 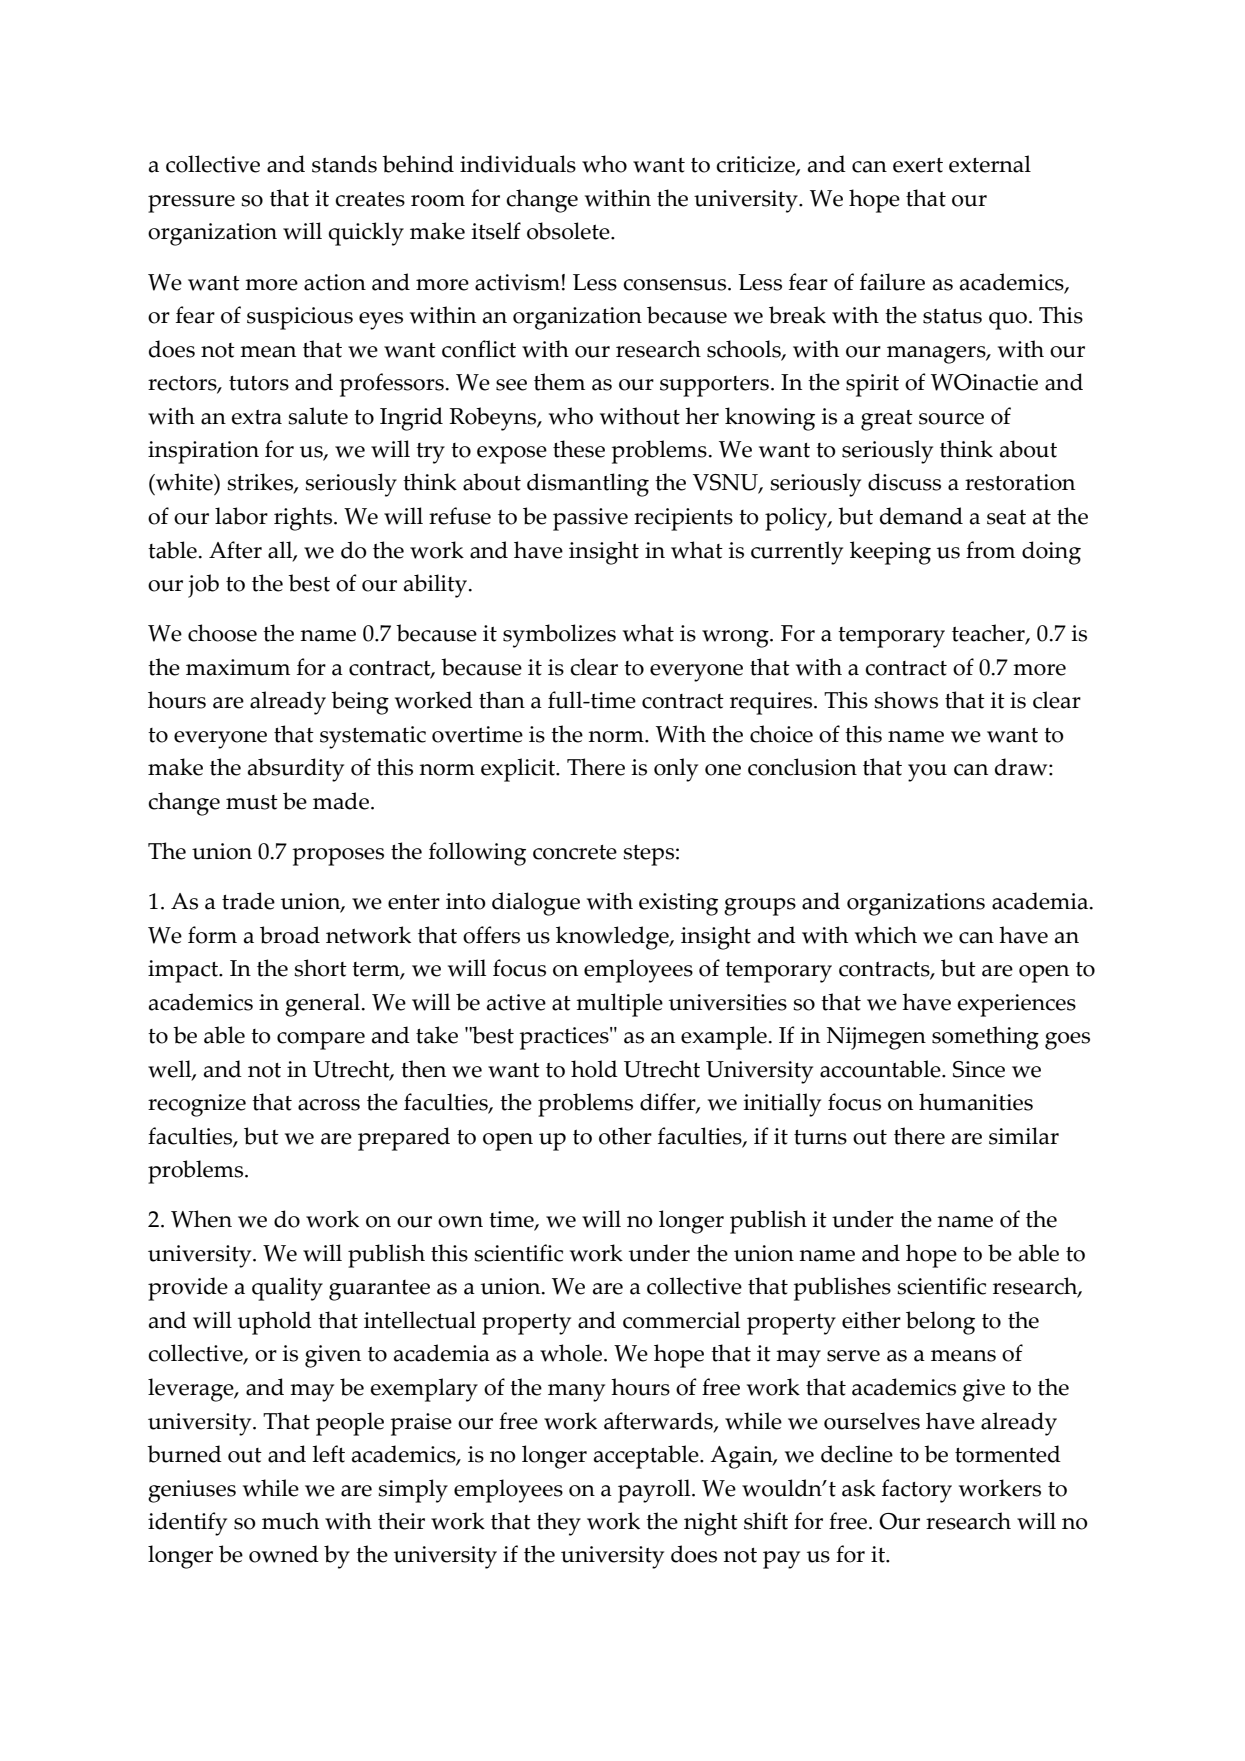 What do you see at coordinates (338, 857) in the screenshot?
I see `proposes` at bounding box center [338, 857].
